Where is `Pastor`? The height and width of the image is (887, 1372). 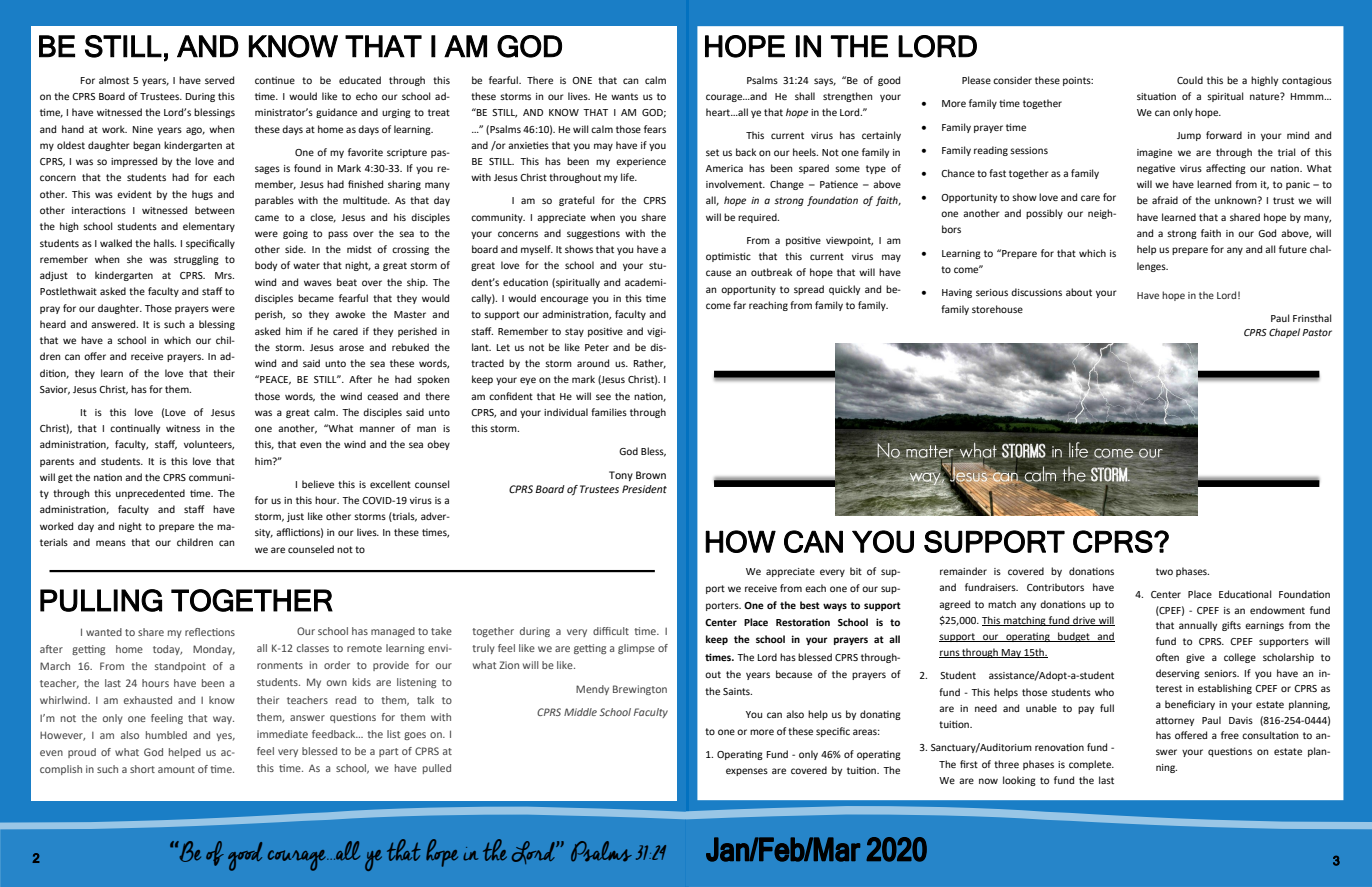 Pastor is located at coordinates (1317, 332).
